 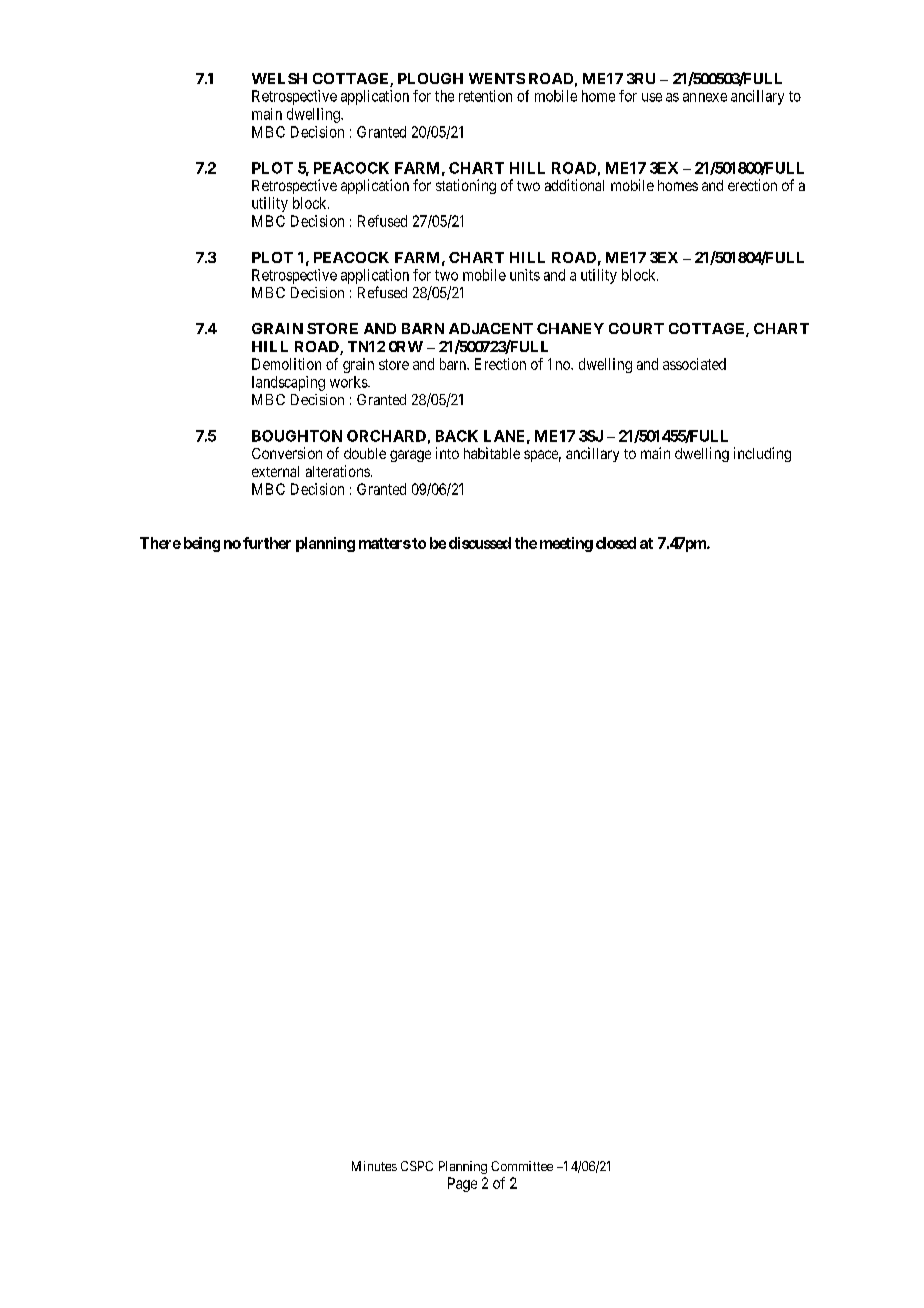 What do you see at coordinates (705, 97) in the document?
I see `annexe` at bounding box center [705, 97].
